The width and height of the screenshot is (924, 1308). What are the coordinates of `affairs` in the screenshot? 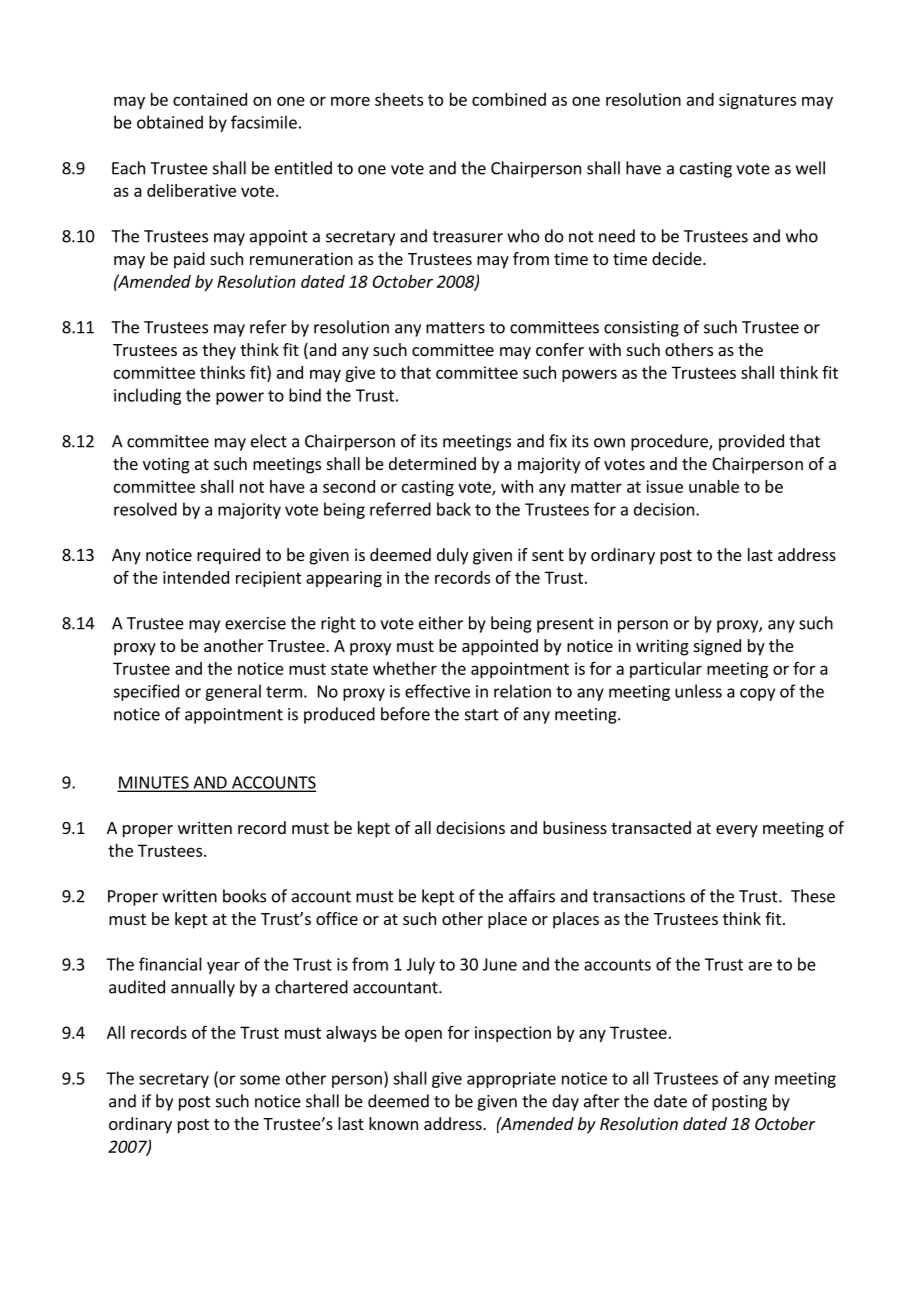 It's located at (532, 896).
